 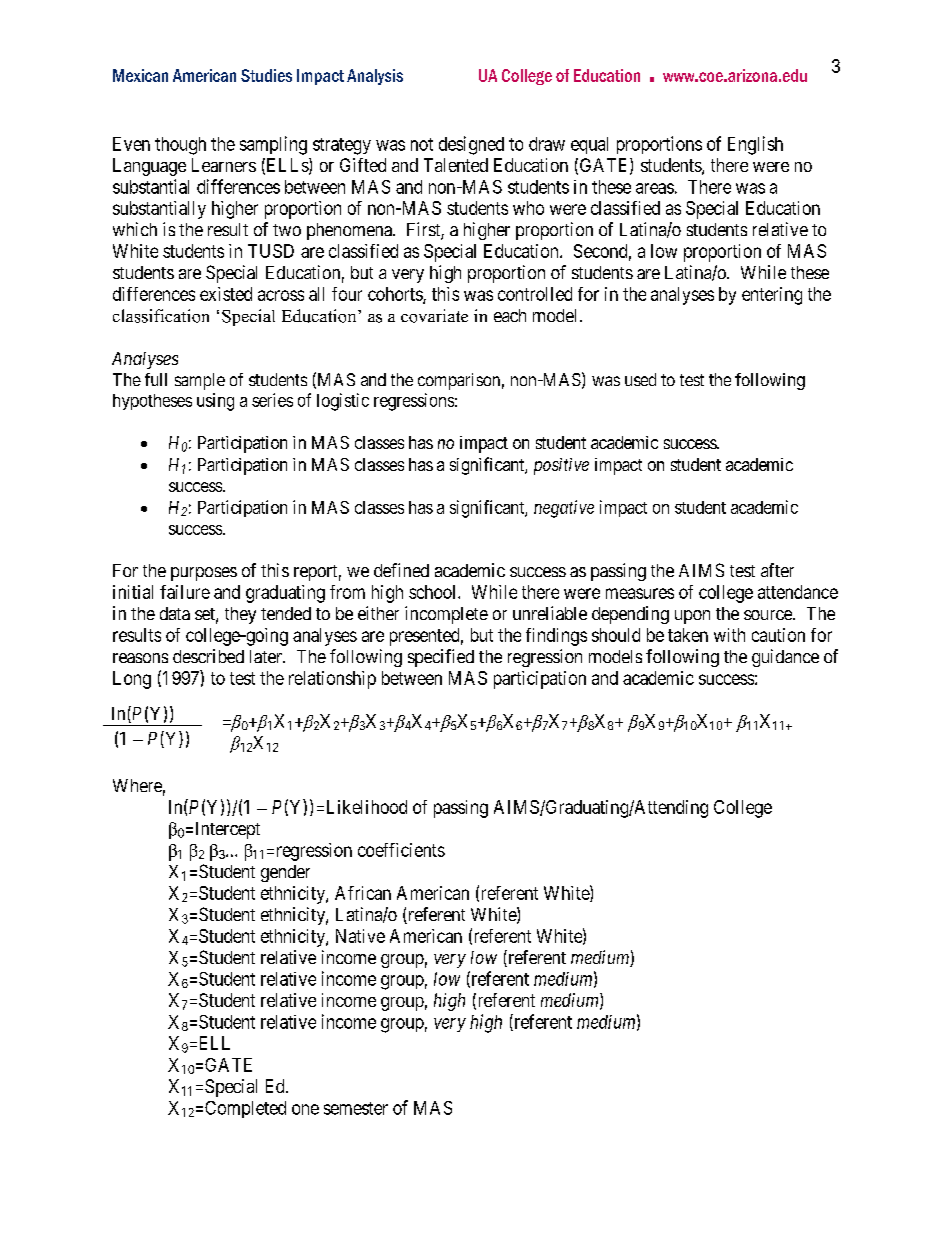 I want to click on designed, so click(x=471, y=145).
